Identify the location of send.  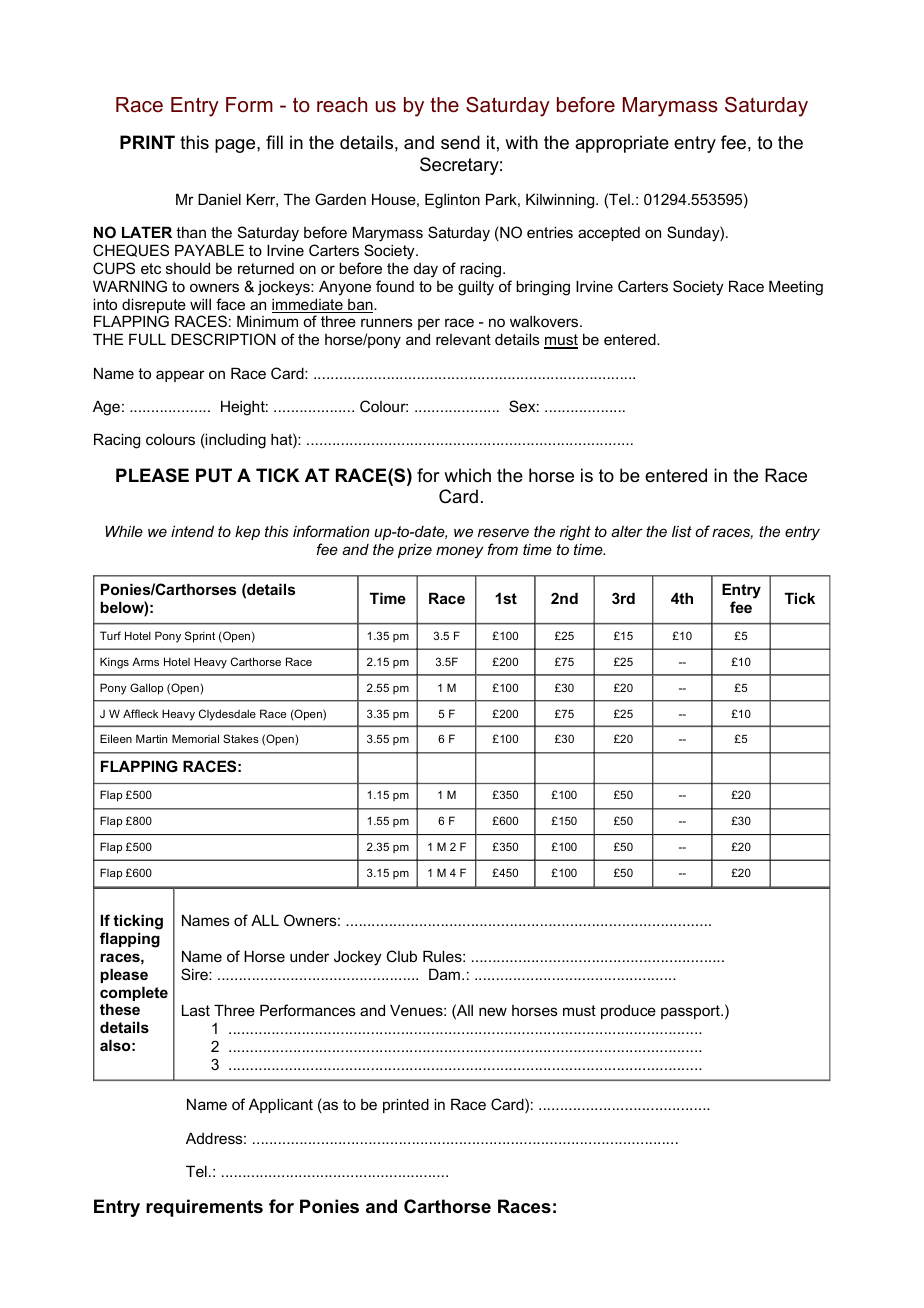
(460, 142).
